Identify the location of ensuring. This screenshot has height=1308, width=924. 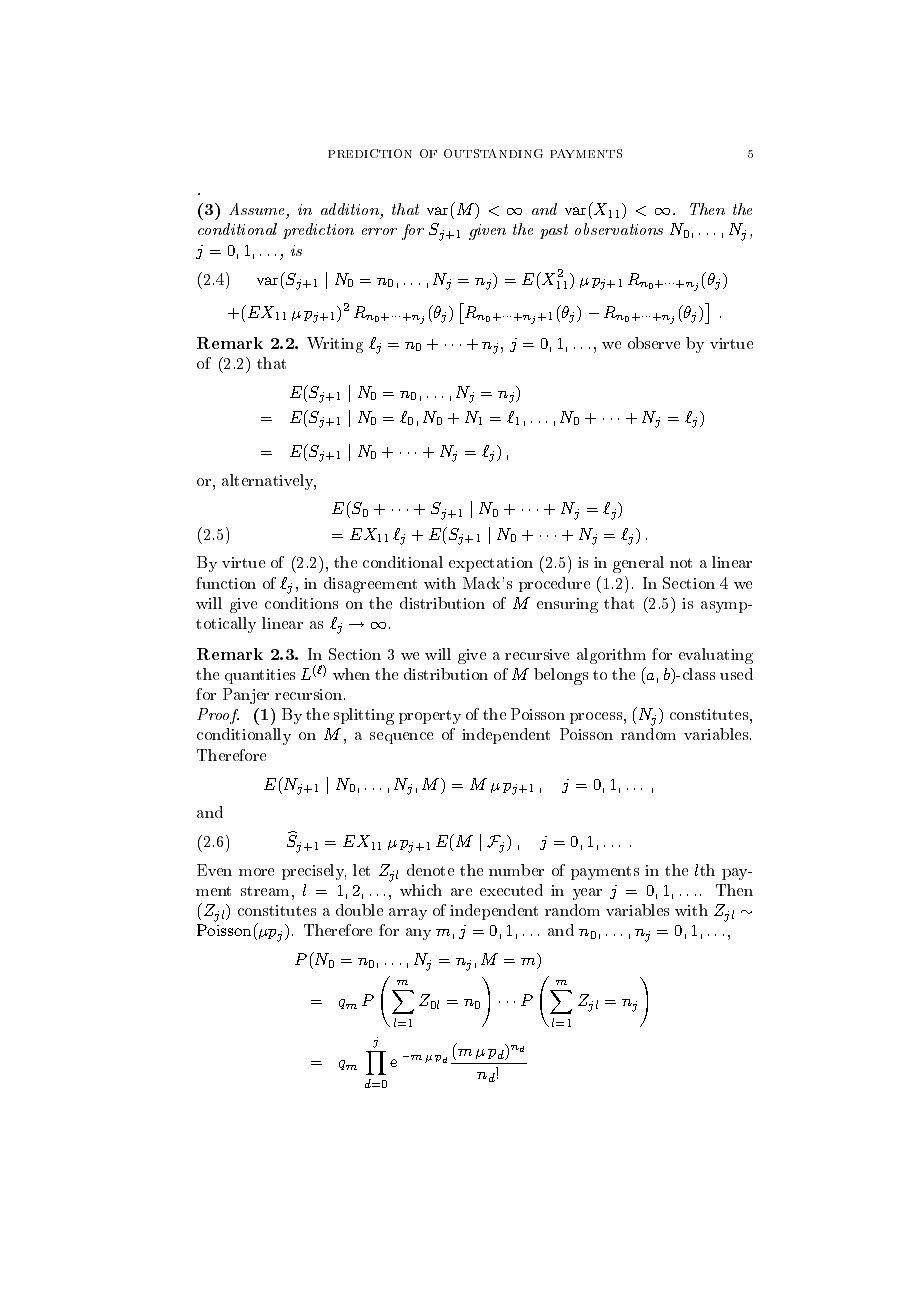
(567, 605).
